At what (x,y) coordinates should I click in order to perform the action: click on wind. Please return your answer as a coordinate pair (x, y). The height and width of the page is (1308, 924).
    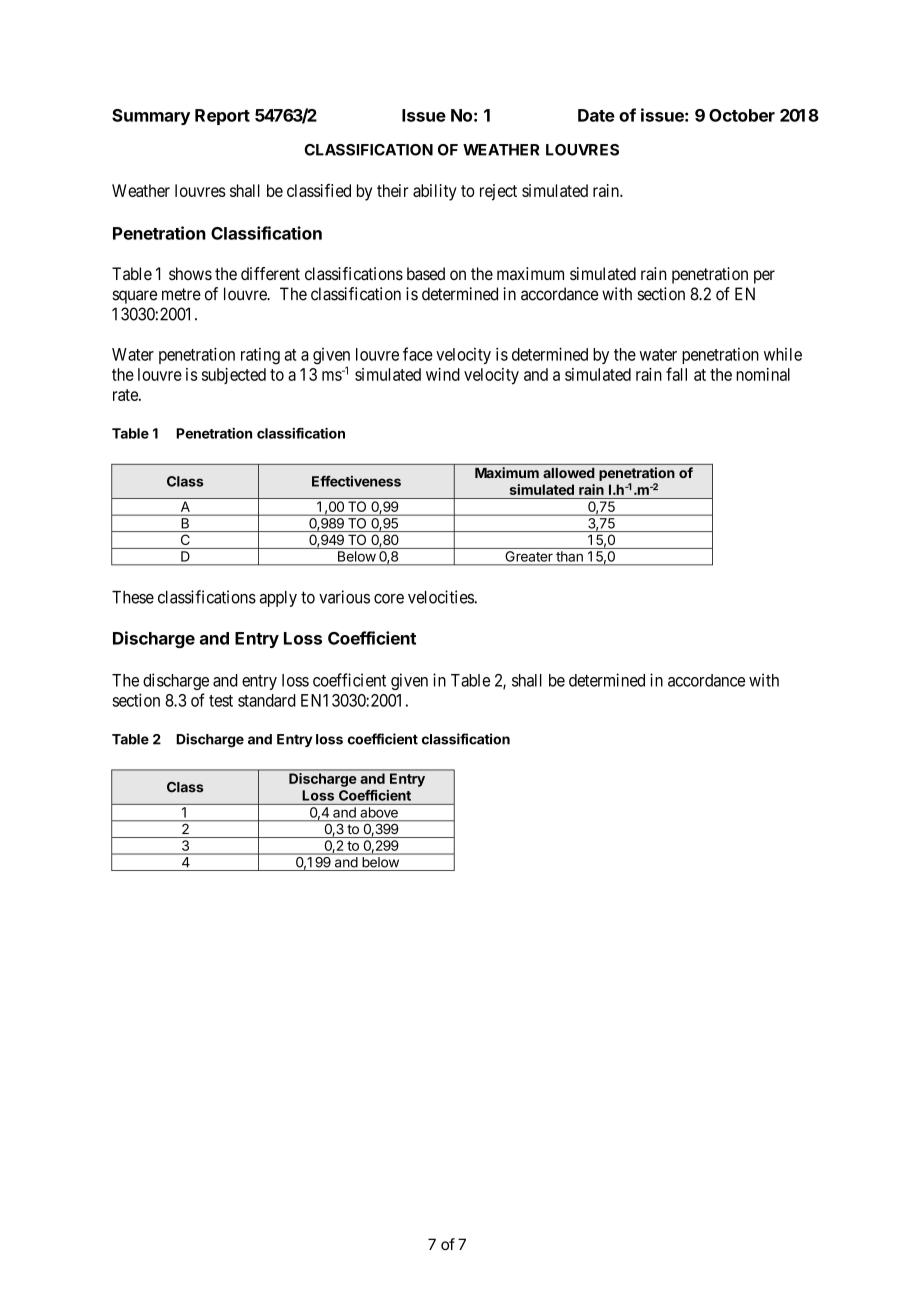
    Looking at the image, I should click on (443, 374).
